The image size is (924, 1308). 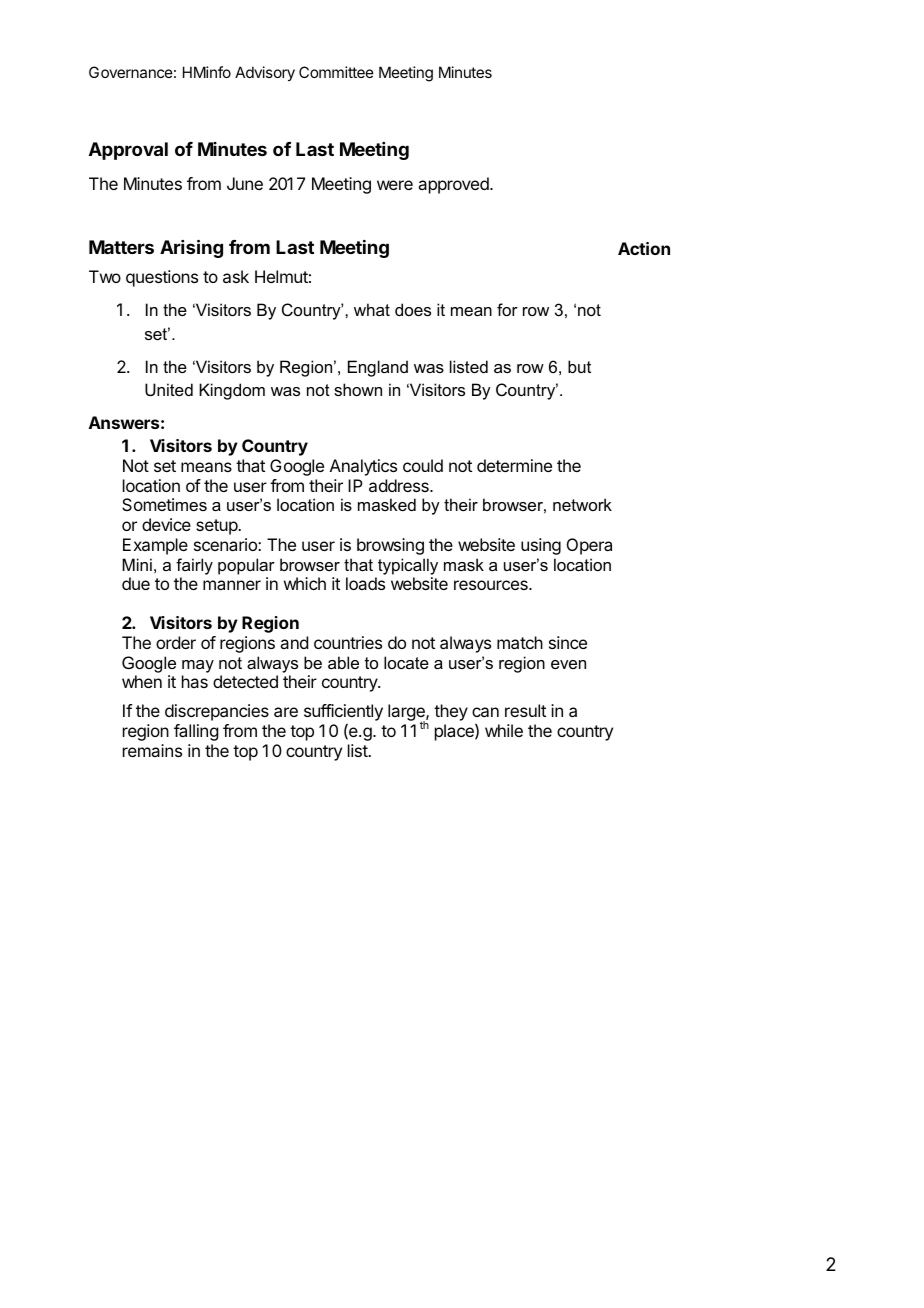 I want to click on Committee, so click(x=336, y=72).
